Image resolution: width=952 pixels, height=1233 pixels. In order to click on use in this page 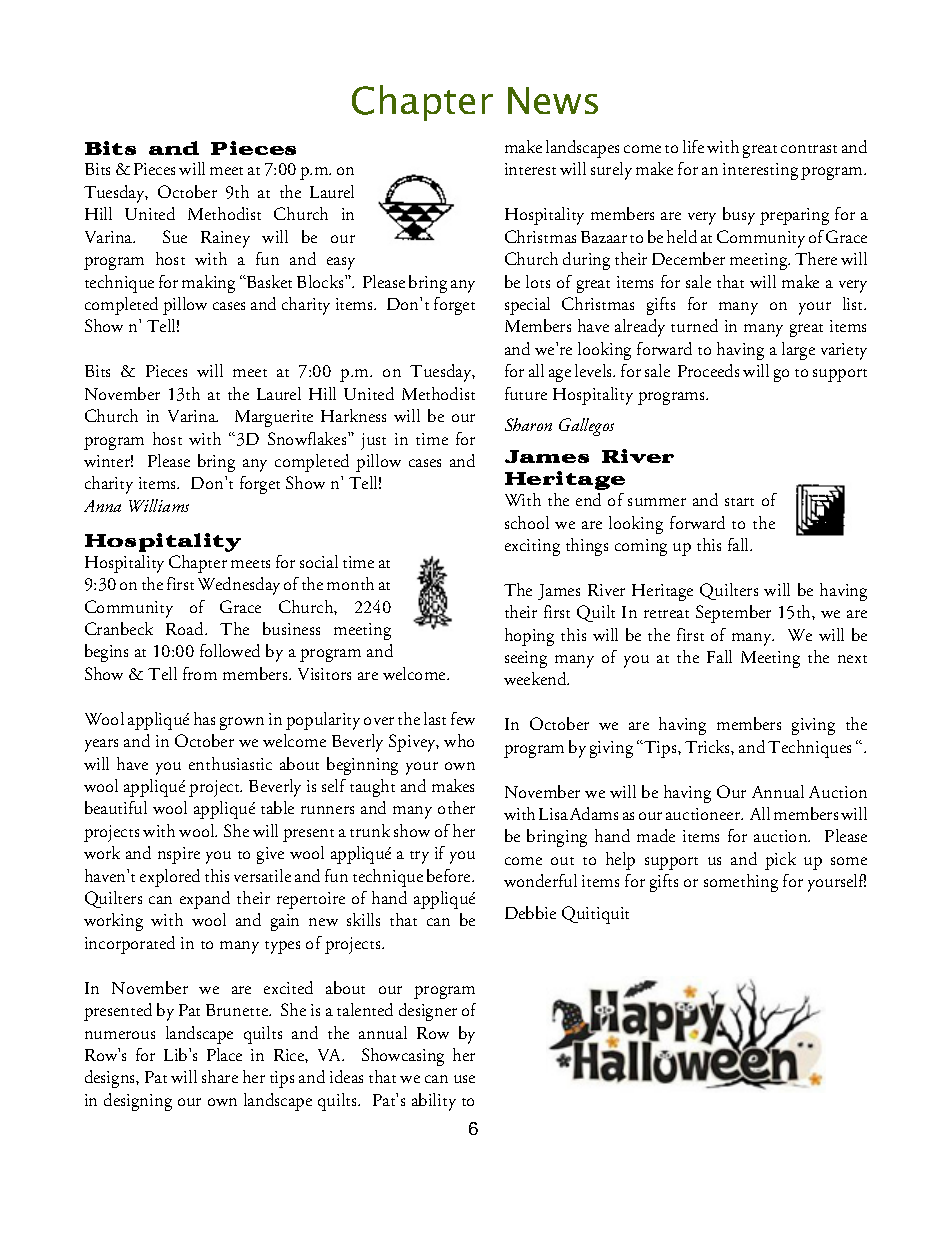, I will do `click(464, 1079)`.
